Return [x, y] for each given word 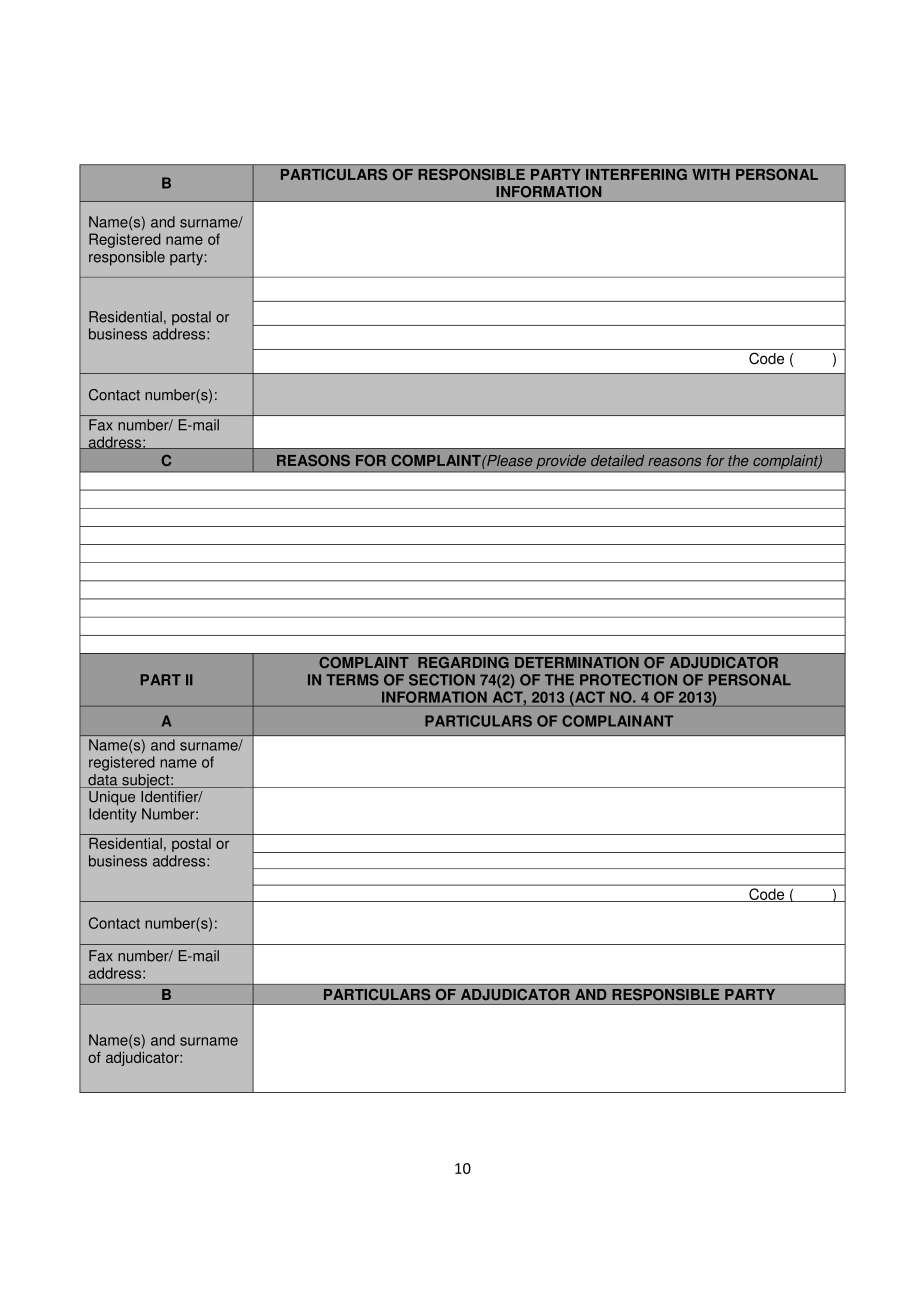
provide [561, 463]
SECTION [442, 680]
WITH [711, 174]
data [103, 781]
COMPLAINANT [617, 721]
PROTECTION [628, 680]
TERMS [352, 680]
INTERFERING [636, 174]
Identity [113, 815]
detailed [617, 460]
